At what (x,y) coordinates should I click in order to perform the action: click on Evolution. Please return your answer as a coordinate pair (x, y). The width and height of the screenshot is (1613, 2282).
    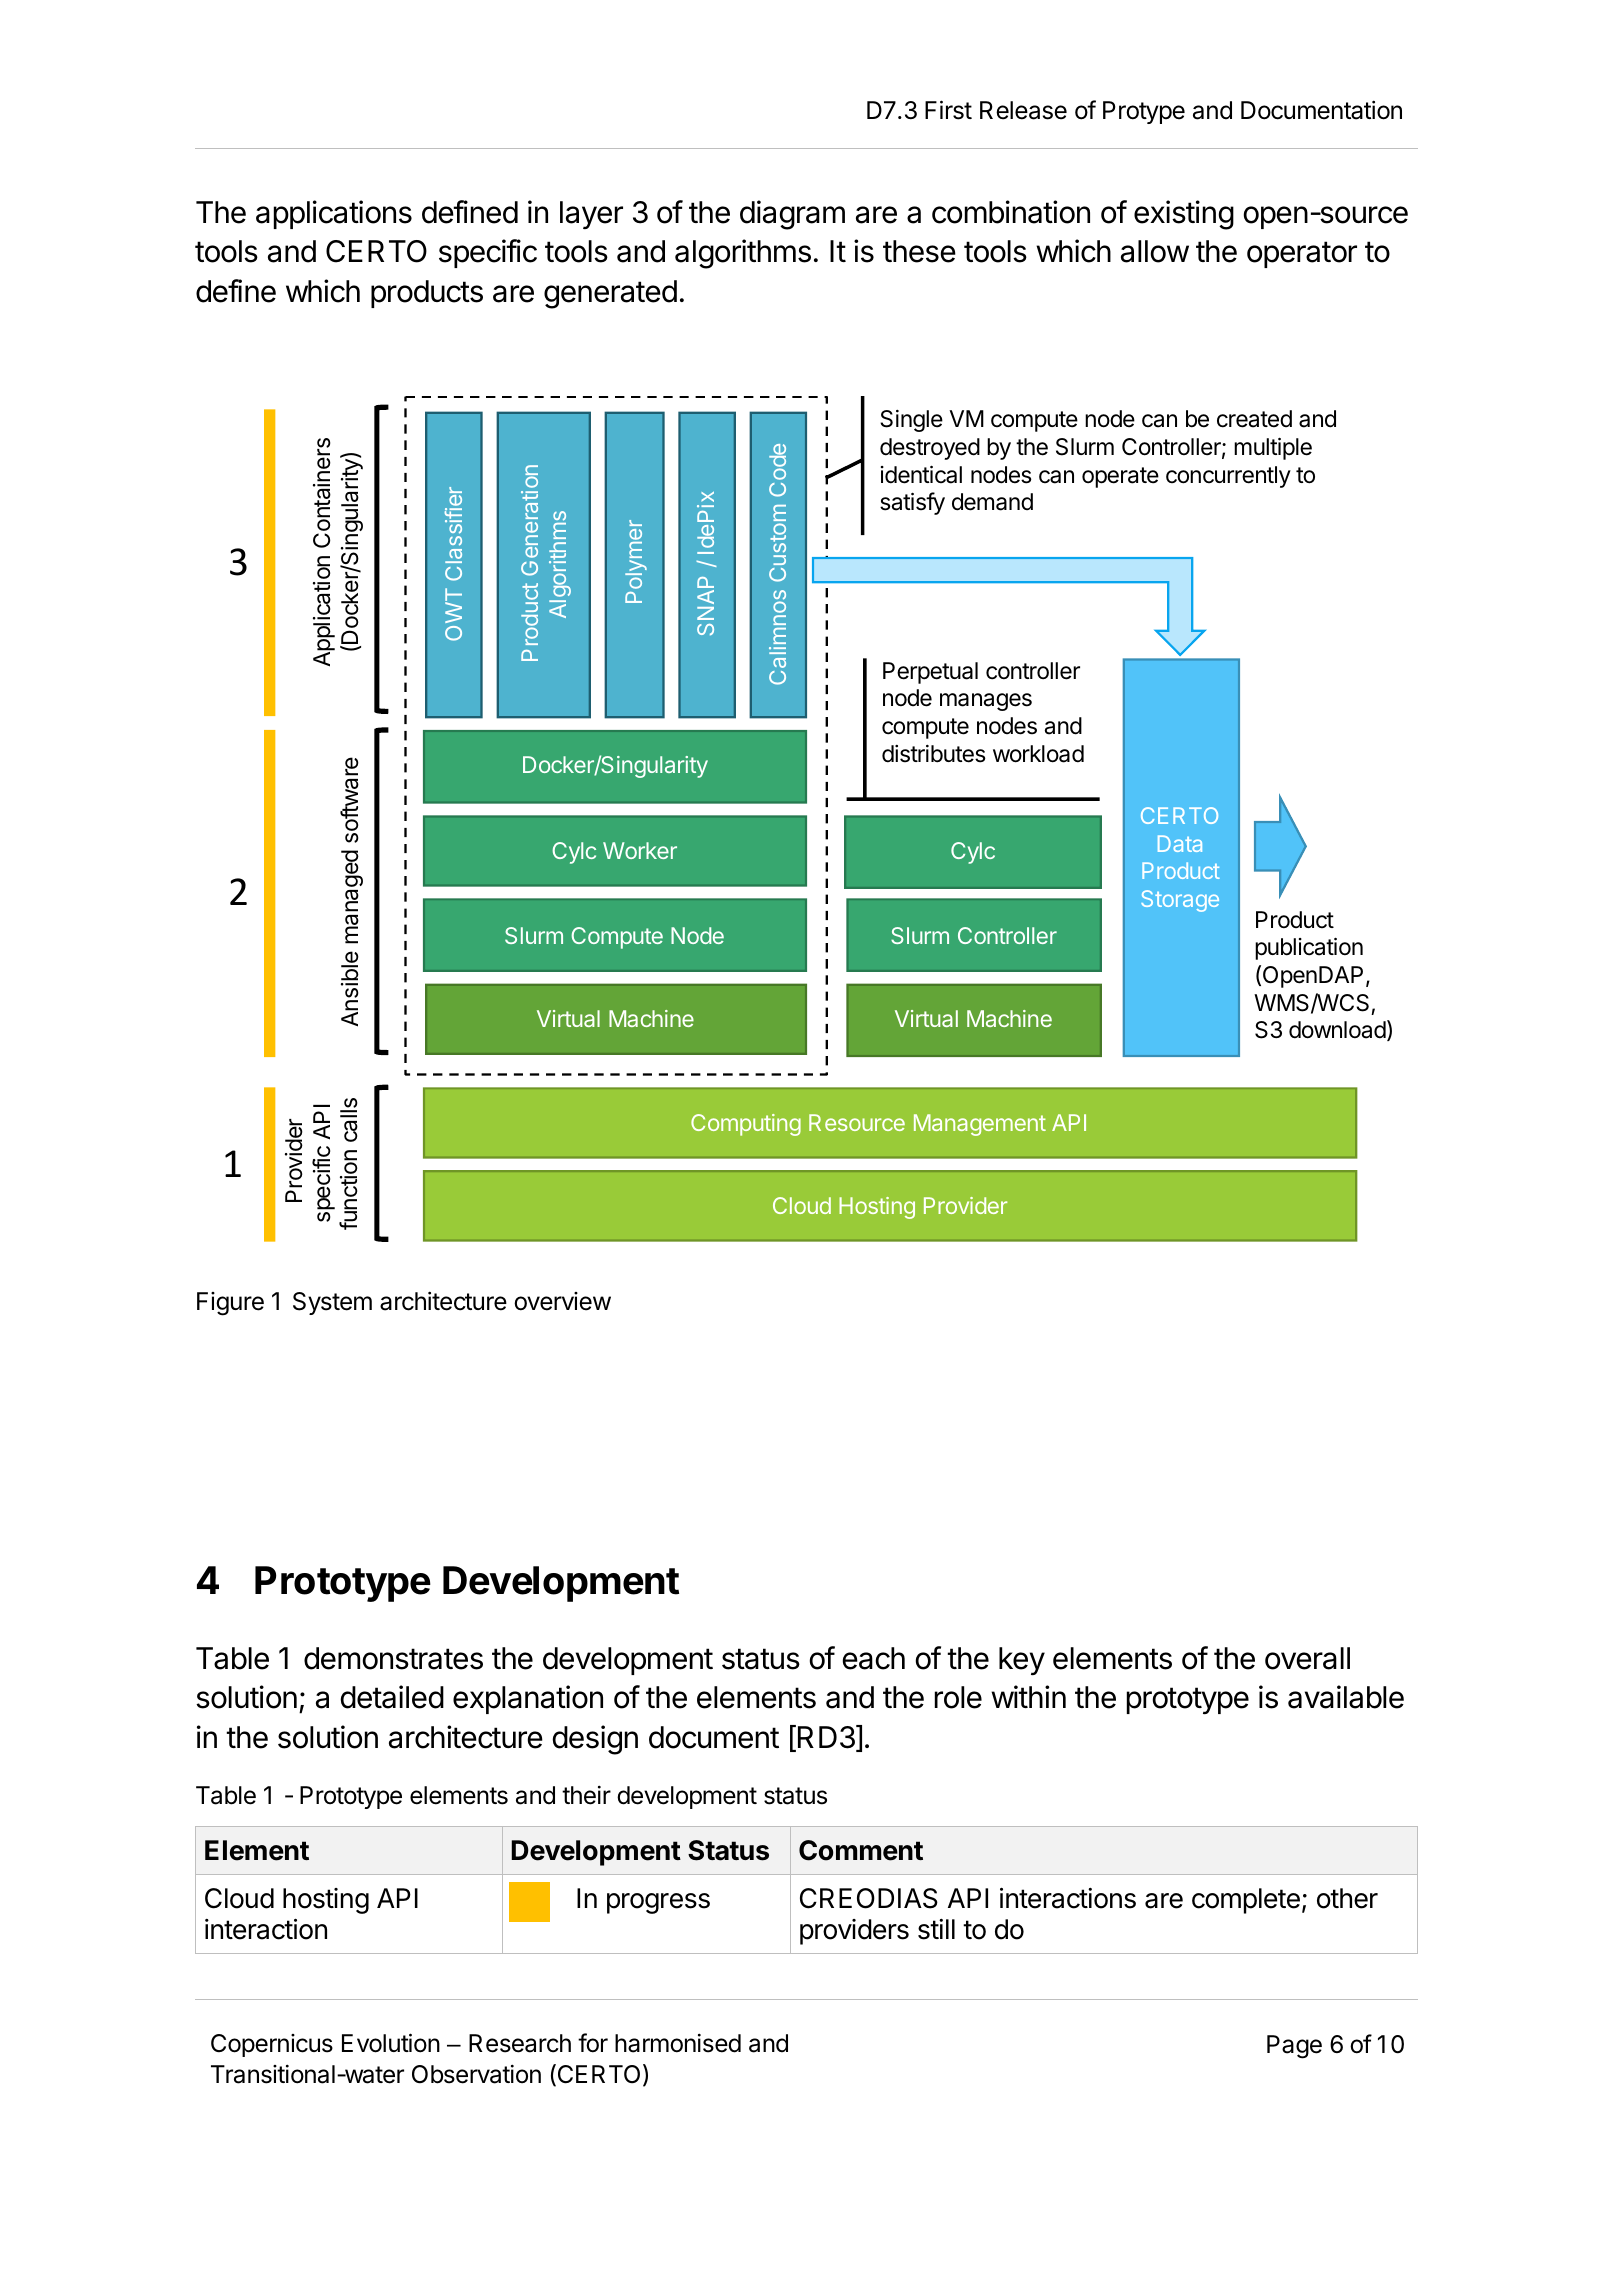
    Looking at the image, I should click on (391, 2043).
